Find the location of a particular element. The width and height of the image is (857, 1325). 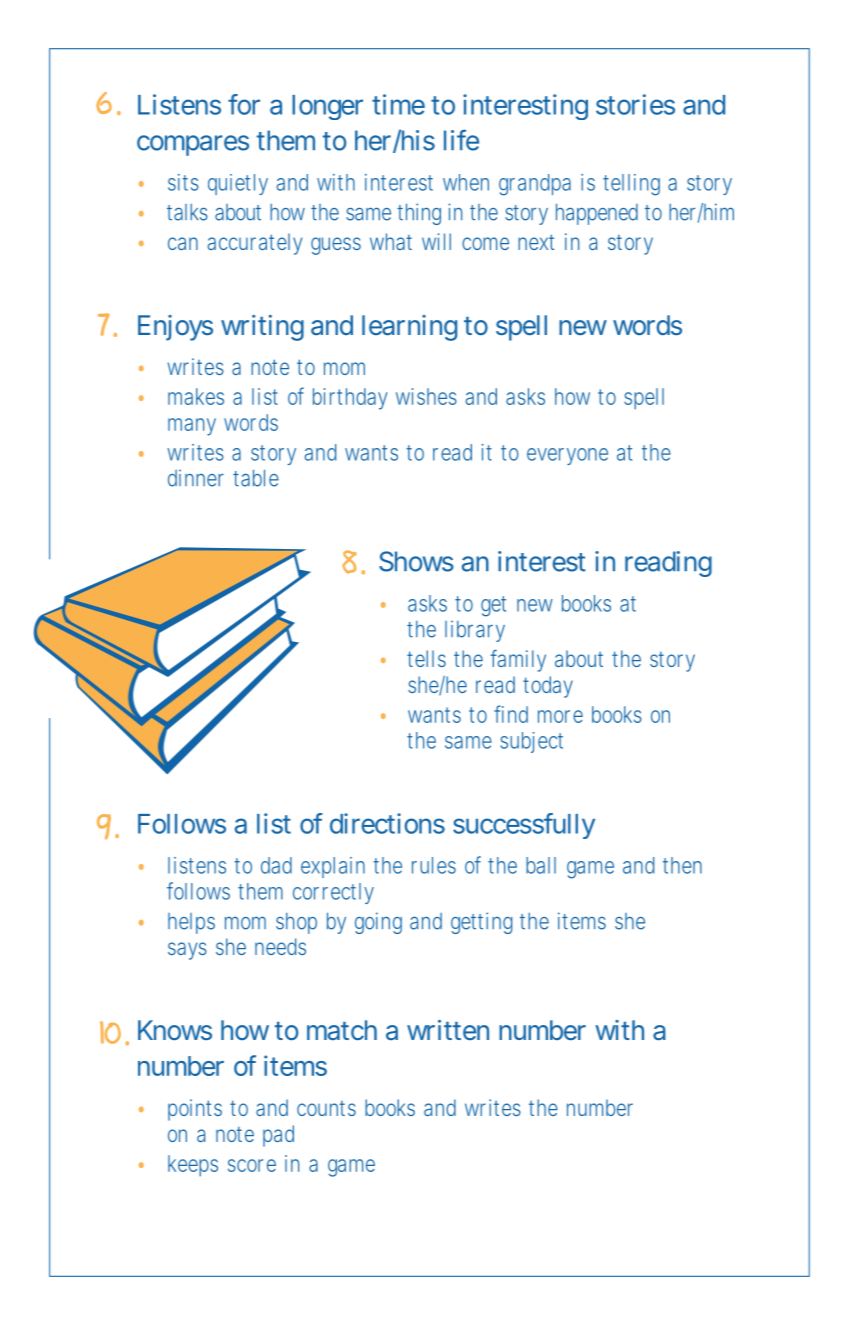

tells is located at coordinates (426, 658).
